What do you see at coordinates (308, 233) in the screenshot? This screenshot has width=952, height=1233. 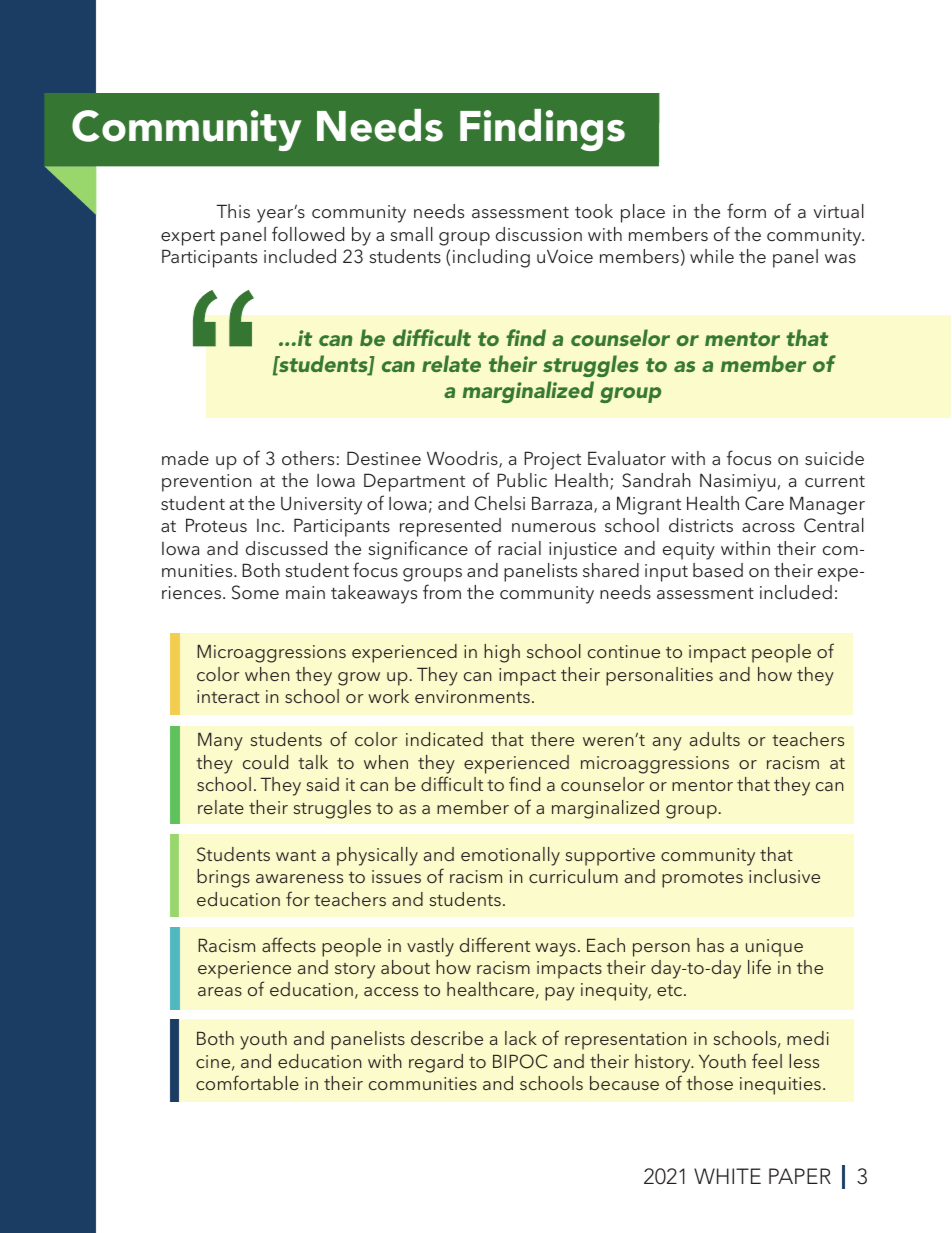 I see `followed` at bounding box center [308, 233].
